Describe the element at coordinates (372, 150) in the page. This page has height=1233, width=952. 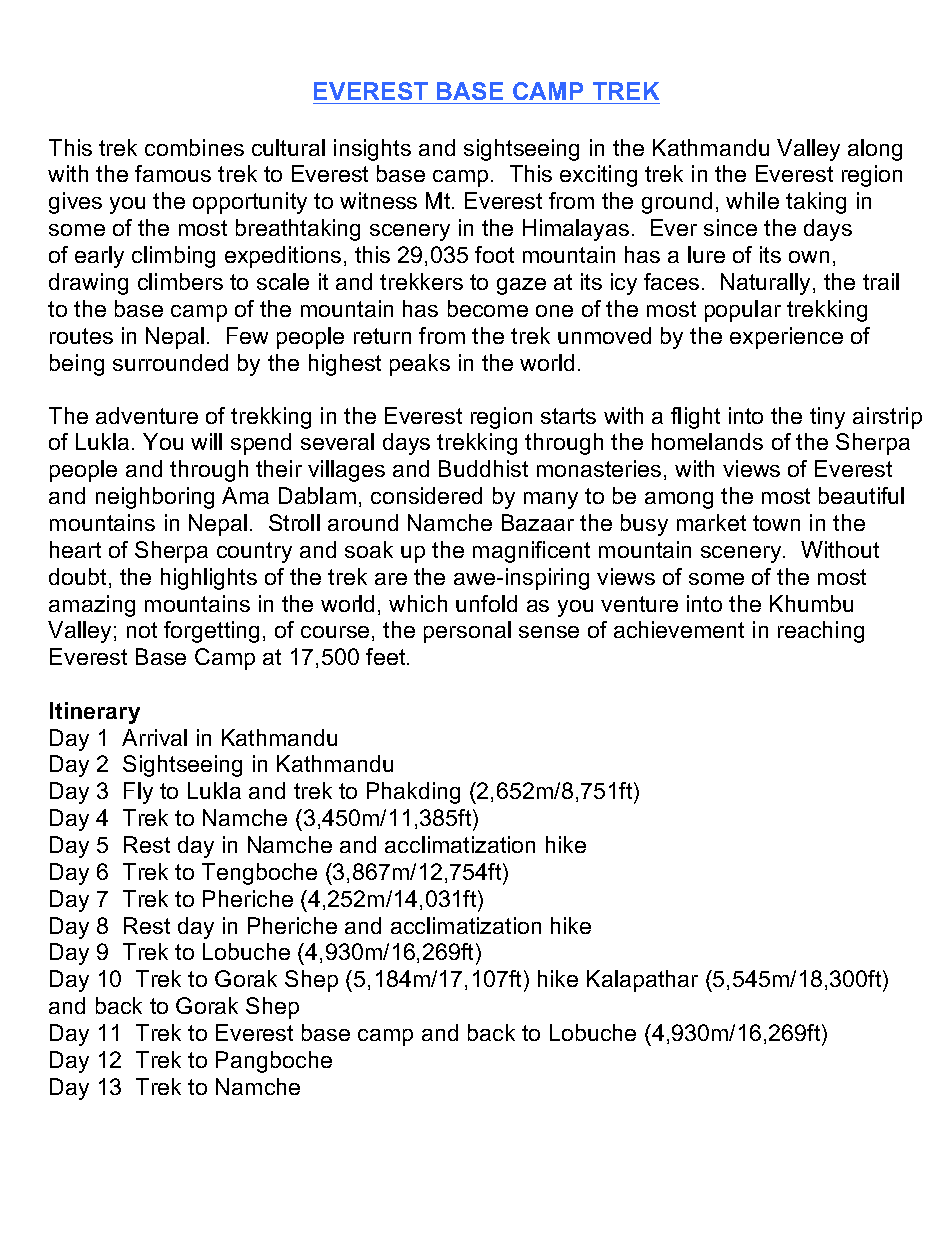
I see `insights` at that location.
